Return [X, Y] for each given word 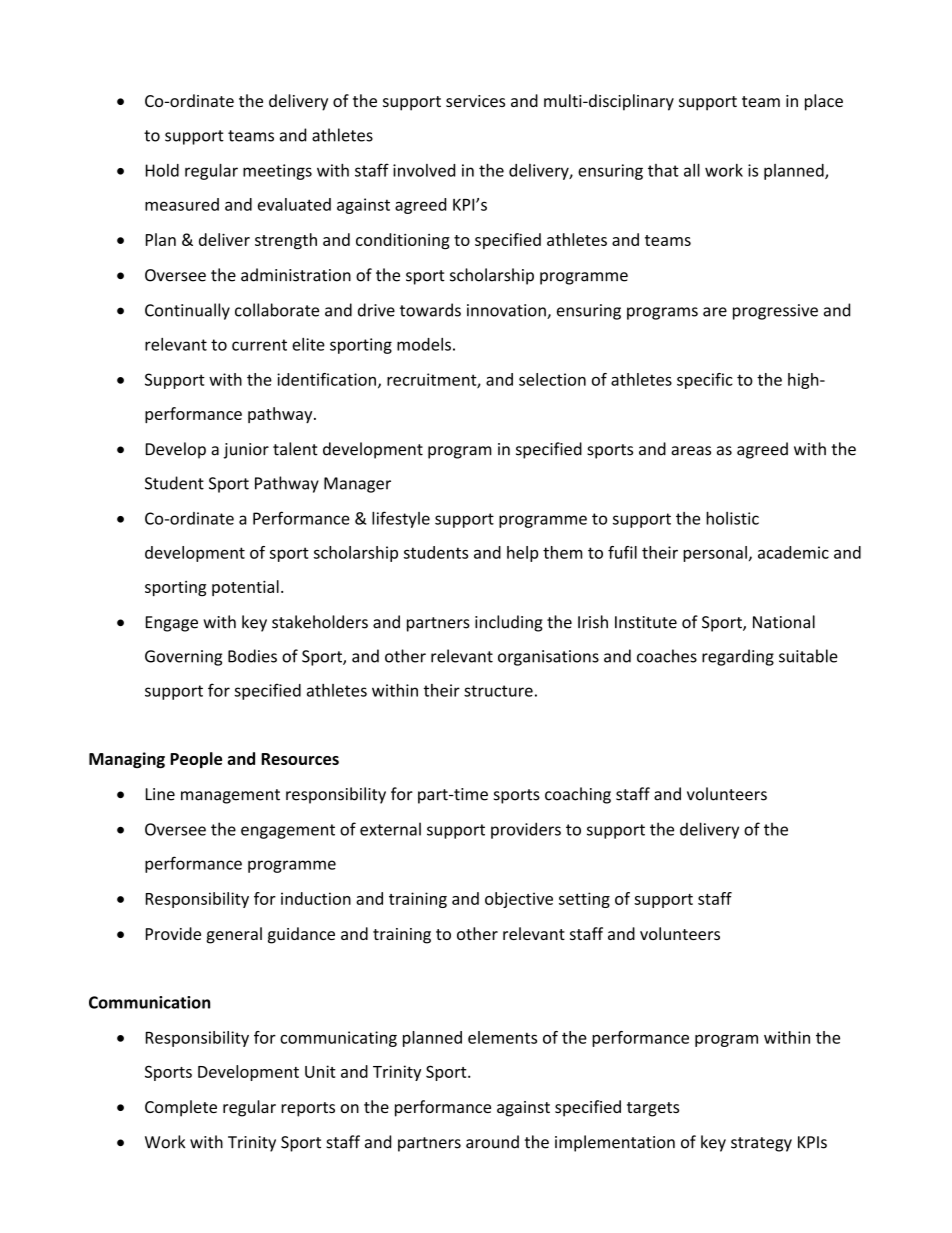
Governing [183, 658]
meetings [277, 172]
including [509, 623]
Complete [181, 1108]
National [784, 622]
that [663, 170]
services [475, 101]
